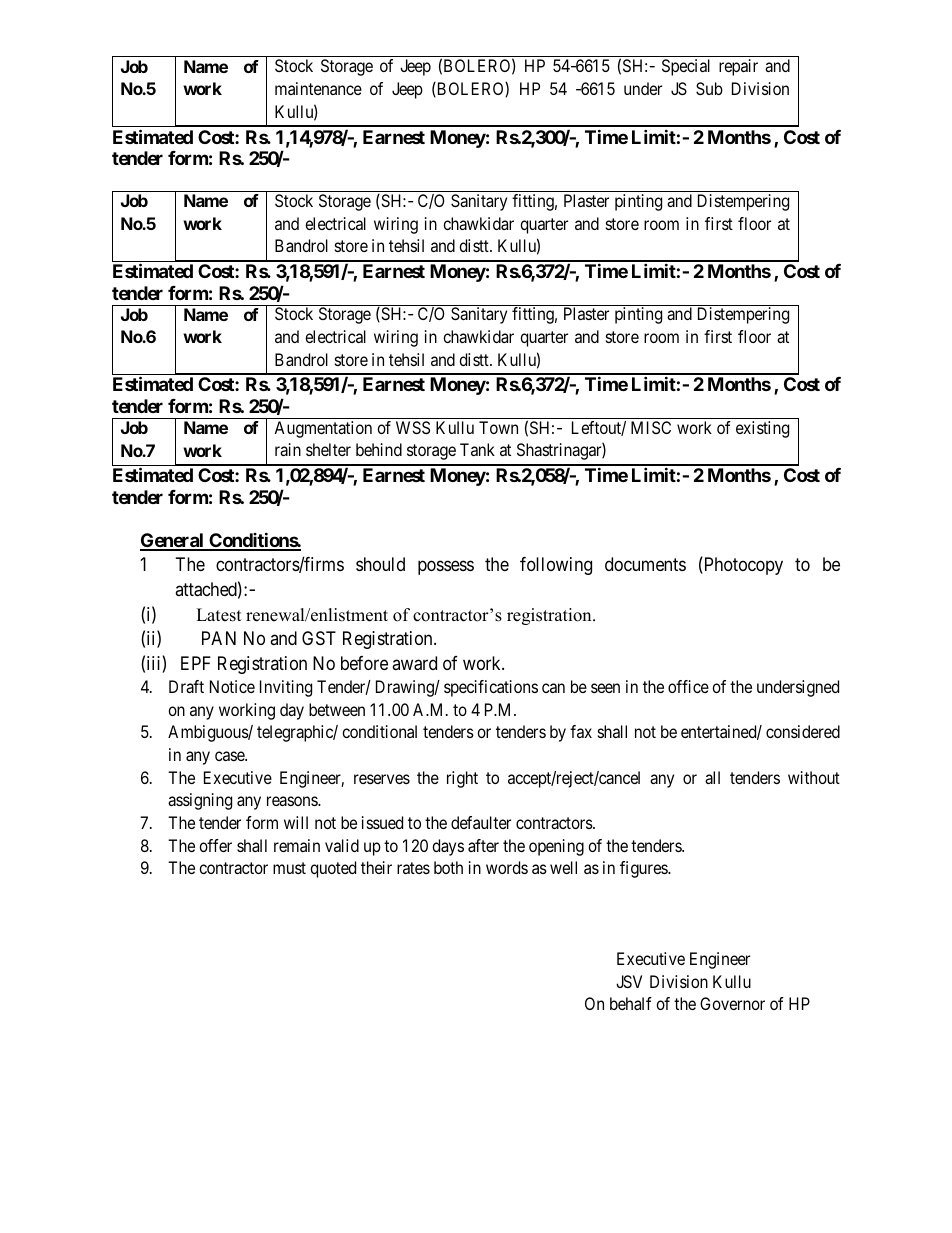  What do you see at coordinates (732, 1003) in the document?
I see `Governor` at bounding box center [732, 1003].
